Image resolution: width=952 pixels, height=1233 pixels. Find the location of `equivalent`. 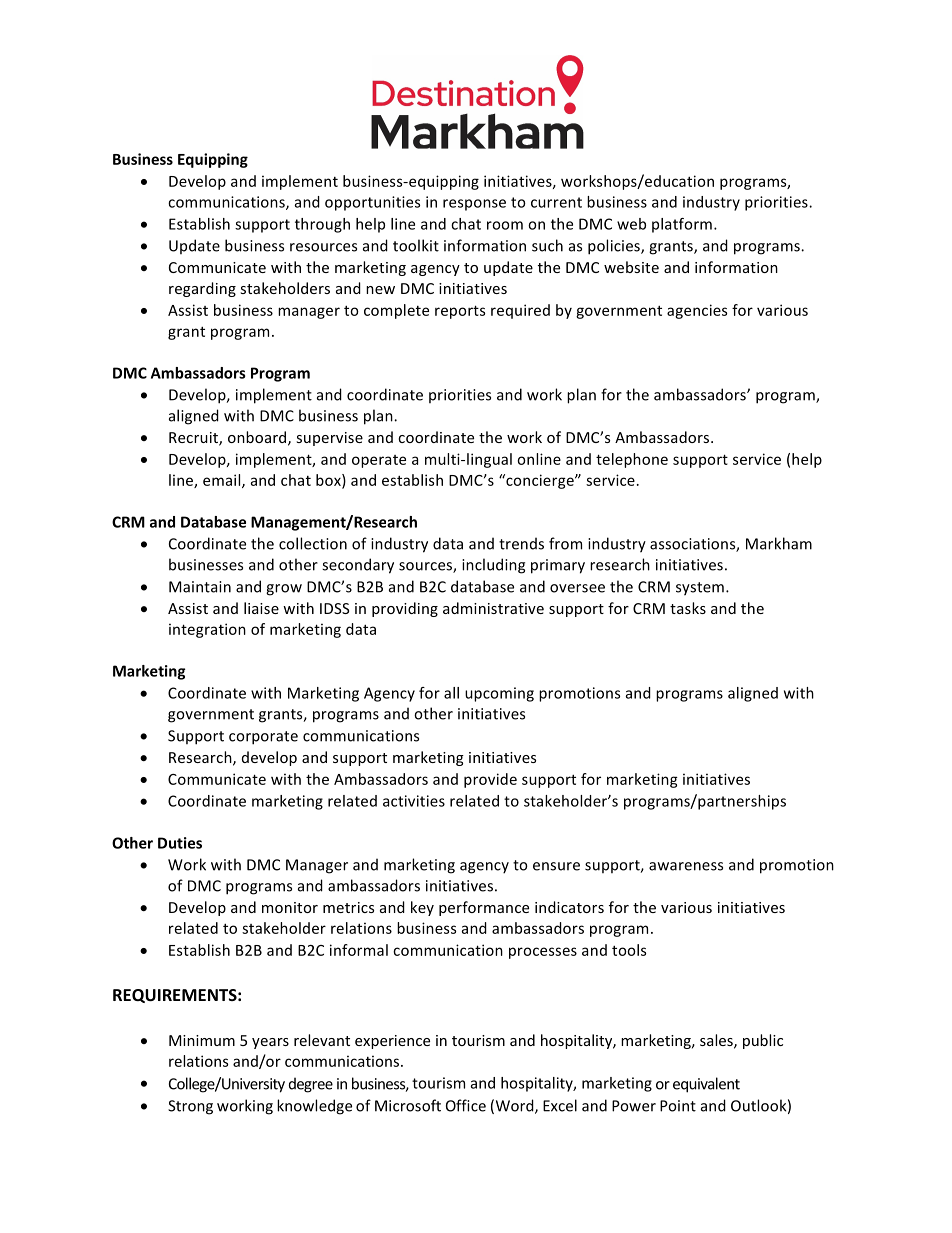

equivalent is located at coordinates (706, 1085).
